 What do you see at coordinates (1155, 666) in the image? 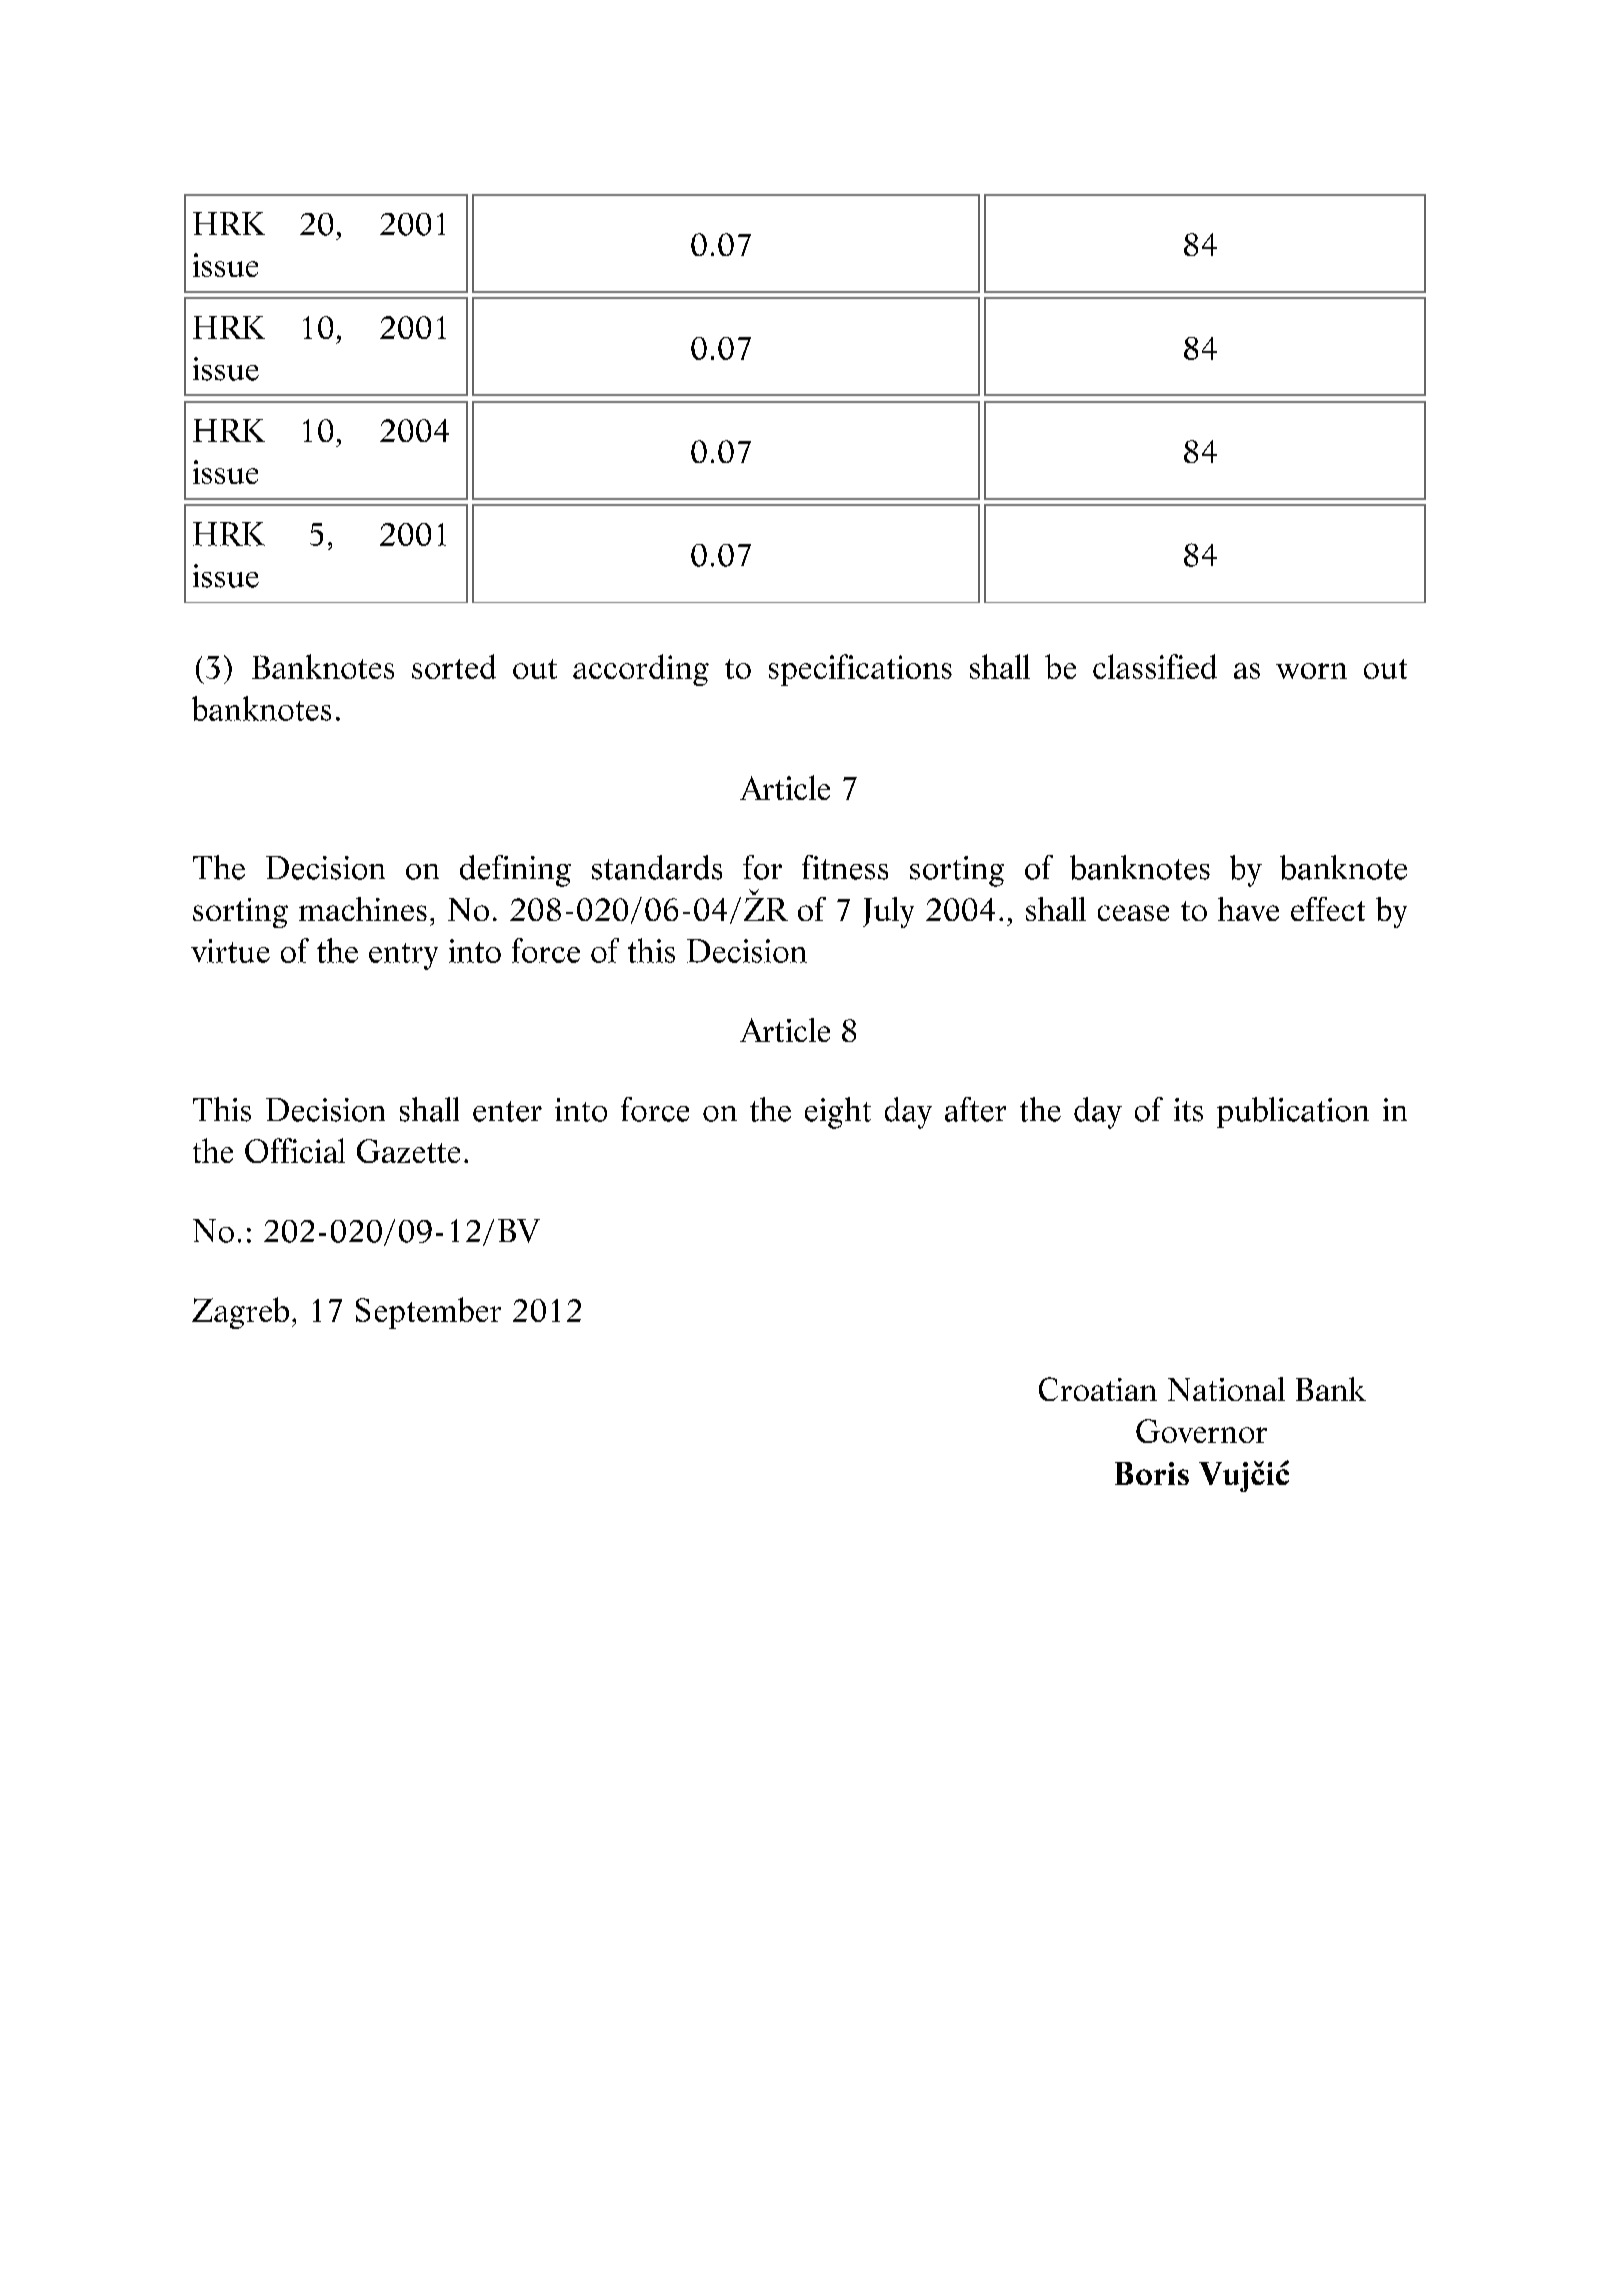
I see `classified` at bounding box center [1155, 666].
